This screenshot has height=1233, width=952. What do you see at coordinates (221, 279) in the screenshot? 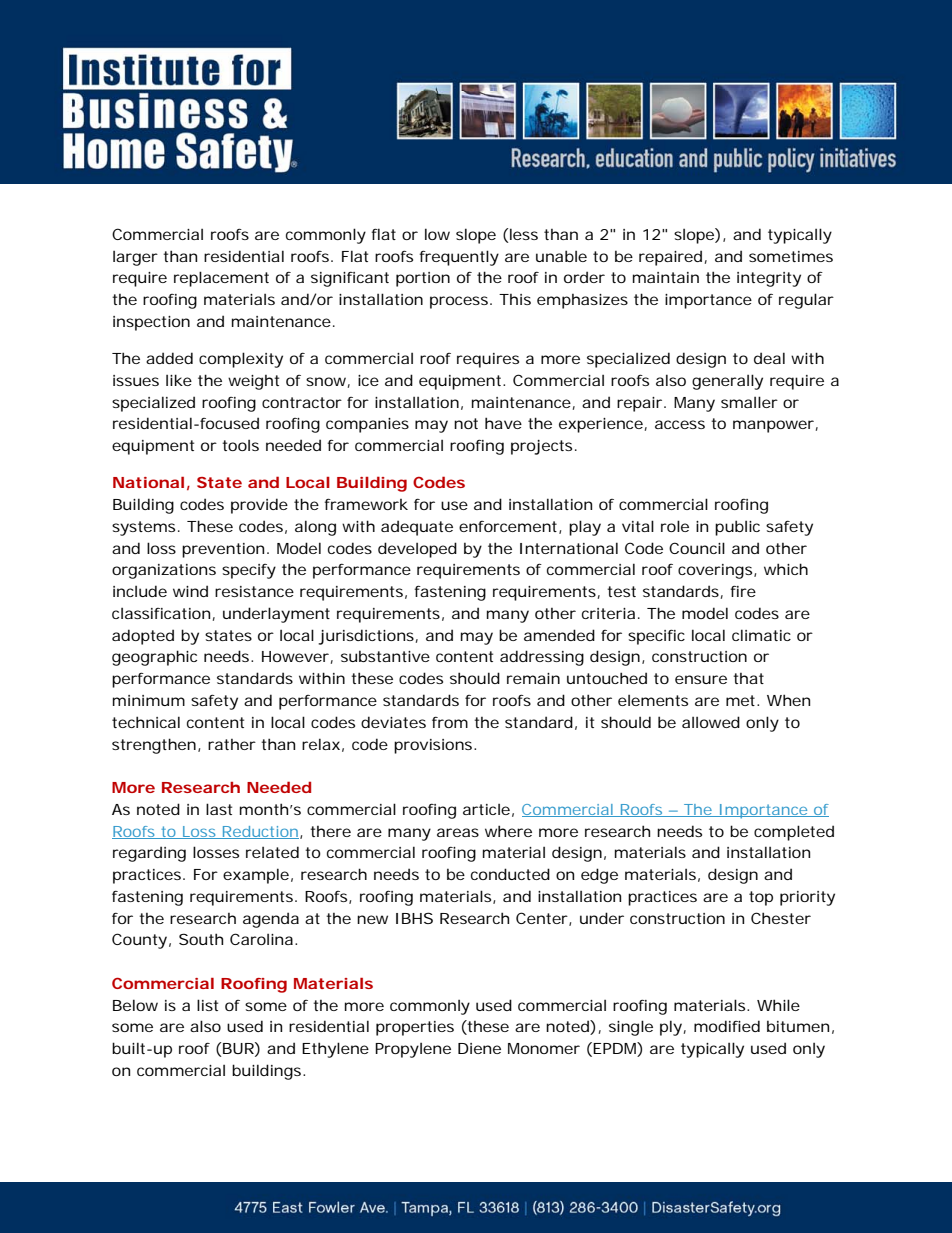
I see `replacement` at bounding box center [221, 279].
